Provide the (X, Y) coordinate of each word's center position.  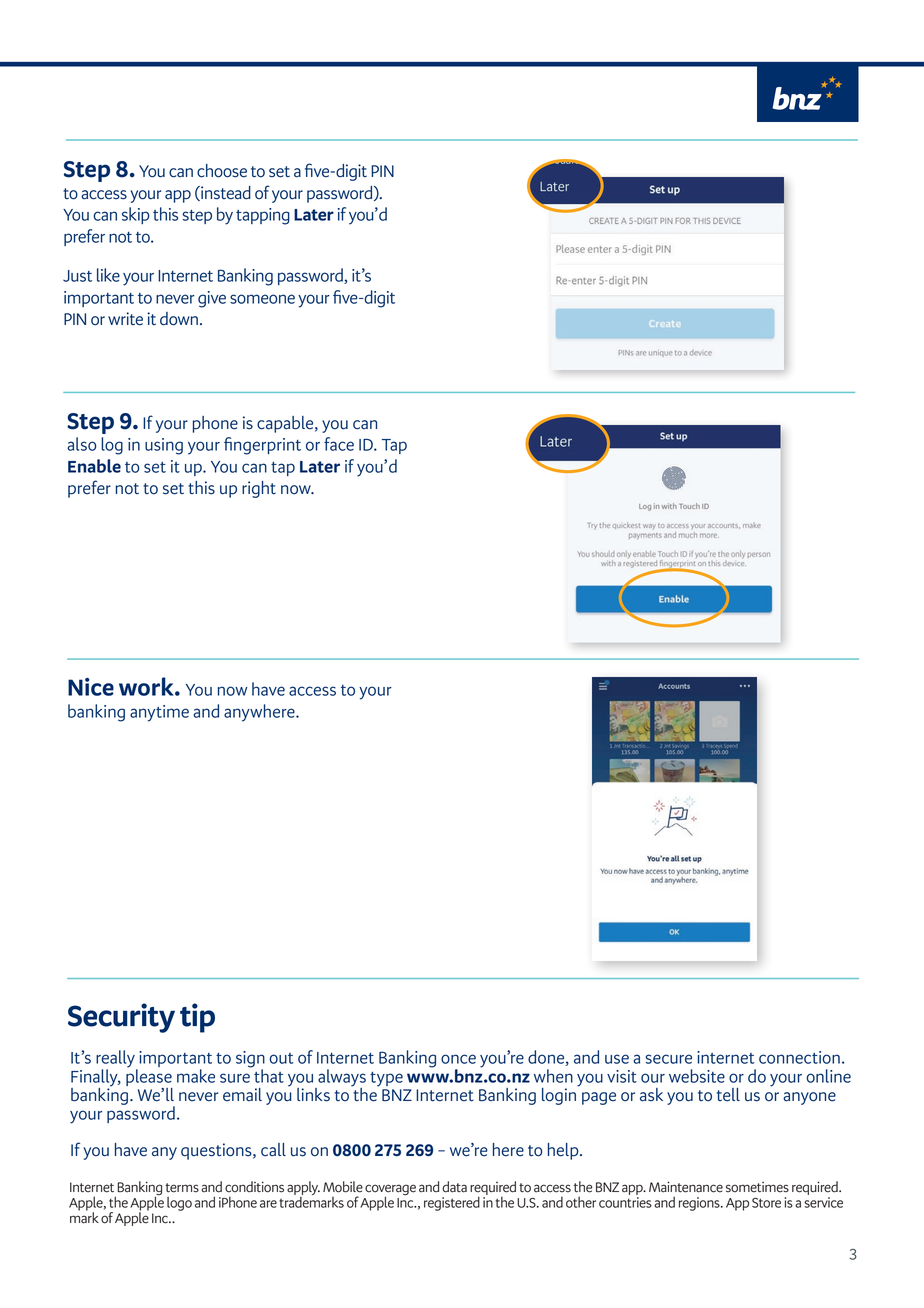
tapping (263, 216)
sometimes (757, 1187)
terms (182, 1188)
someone (262, 299)
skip (136, 215)
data (454, 1187)
